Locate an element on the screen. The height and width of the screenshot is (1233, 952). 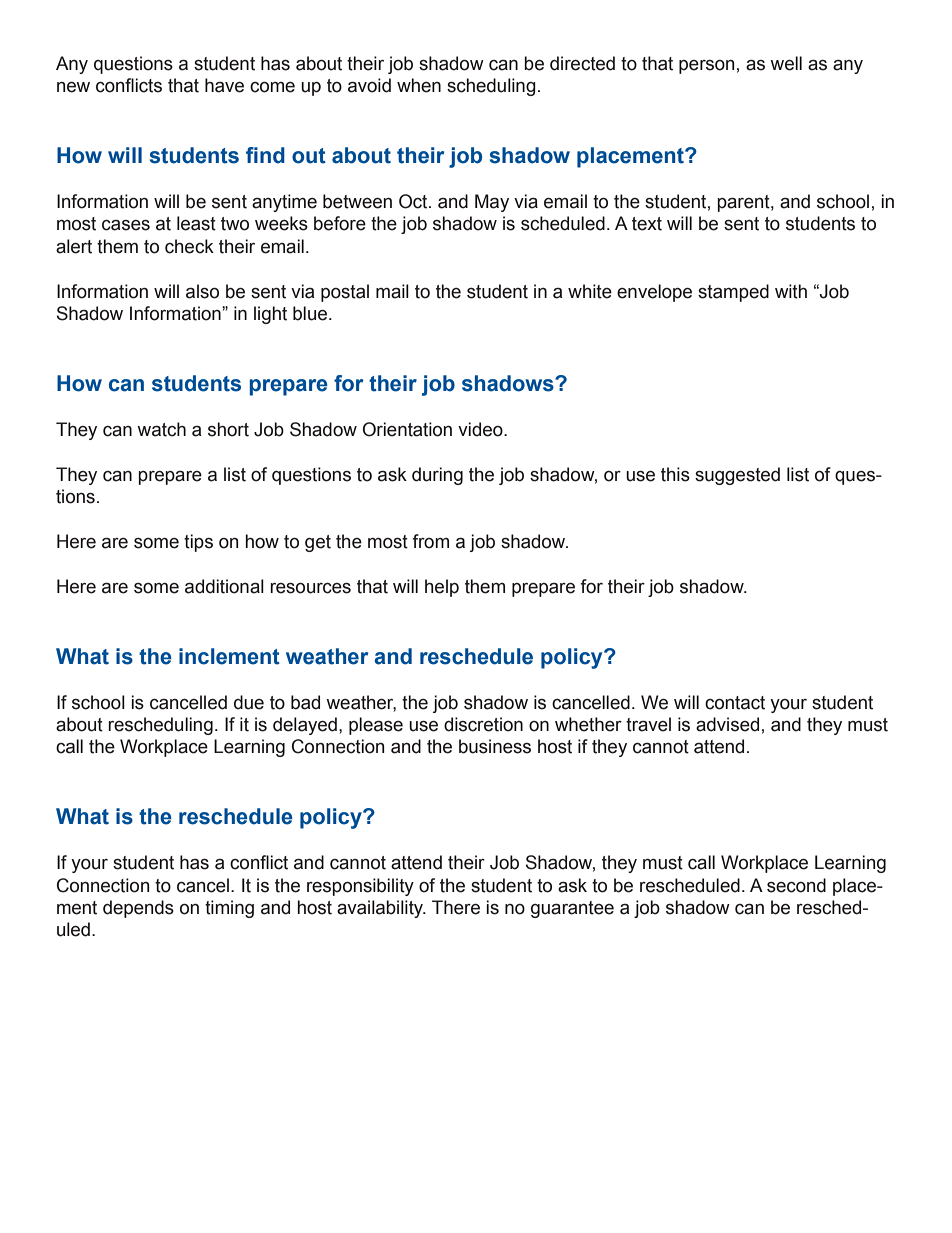
text is located at coordinates (647, 224).
